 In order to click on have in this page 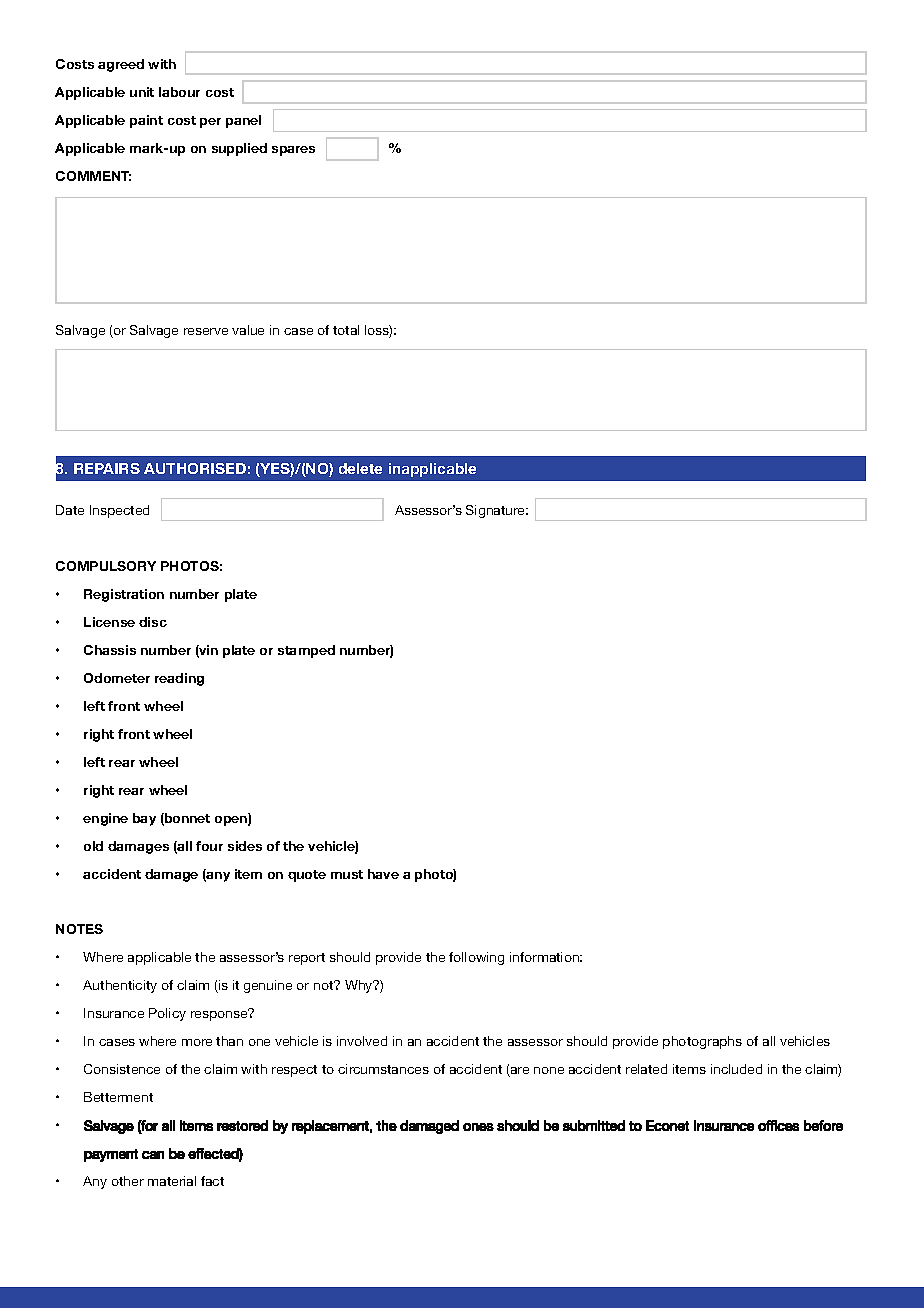, I will do `click(383, 874)`.
